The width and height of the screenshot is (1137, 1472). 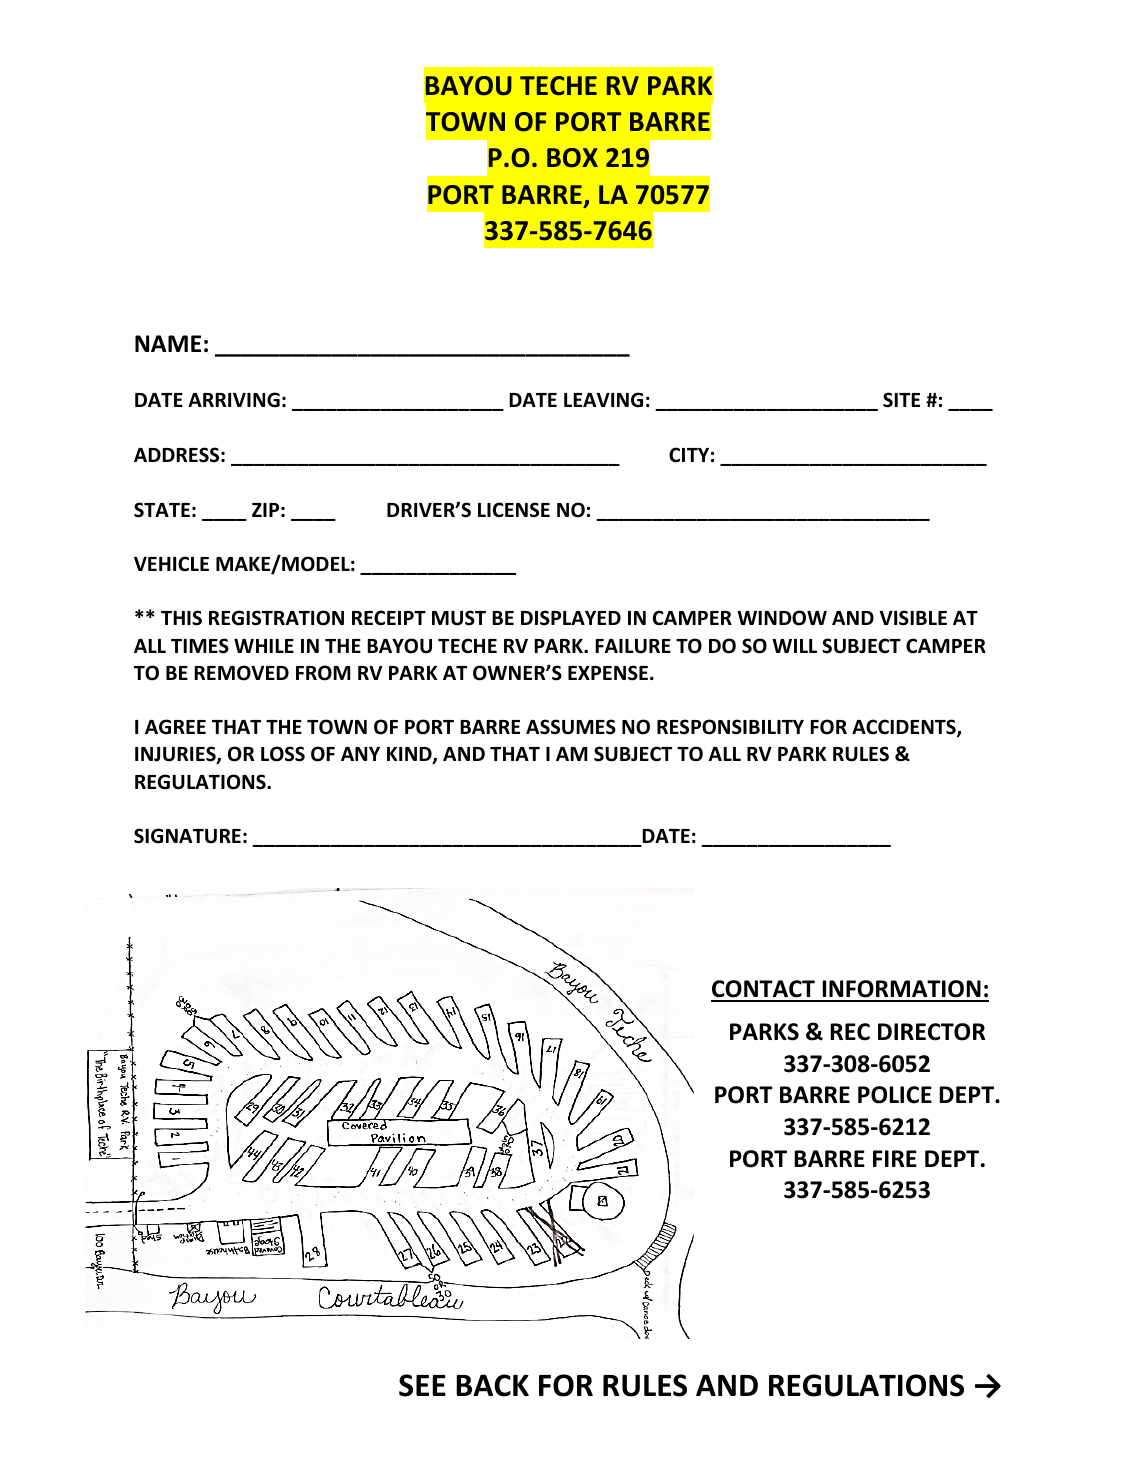 What do you see at coordinates (168, 343) in the screenshot?
I see `NAME` at bounding box center [168, 343].
